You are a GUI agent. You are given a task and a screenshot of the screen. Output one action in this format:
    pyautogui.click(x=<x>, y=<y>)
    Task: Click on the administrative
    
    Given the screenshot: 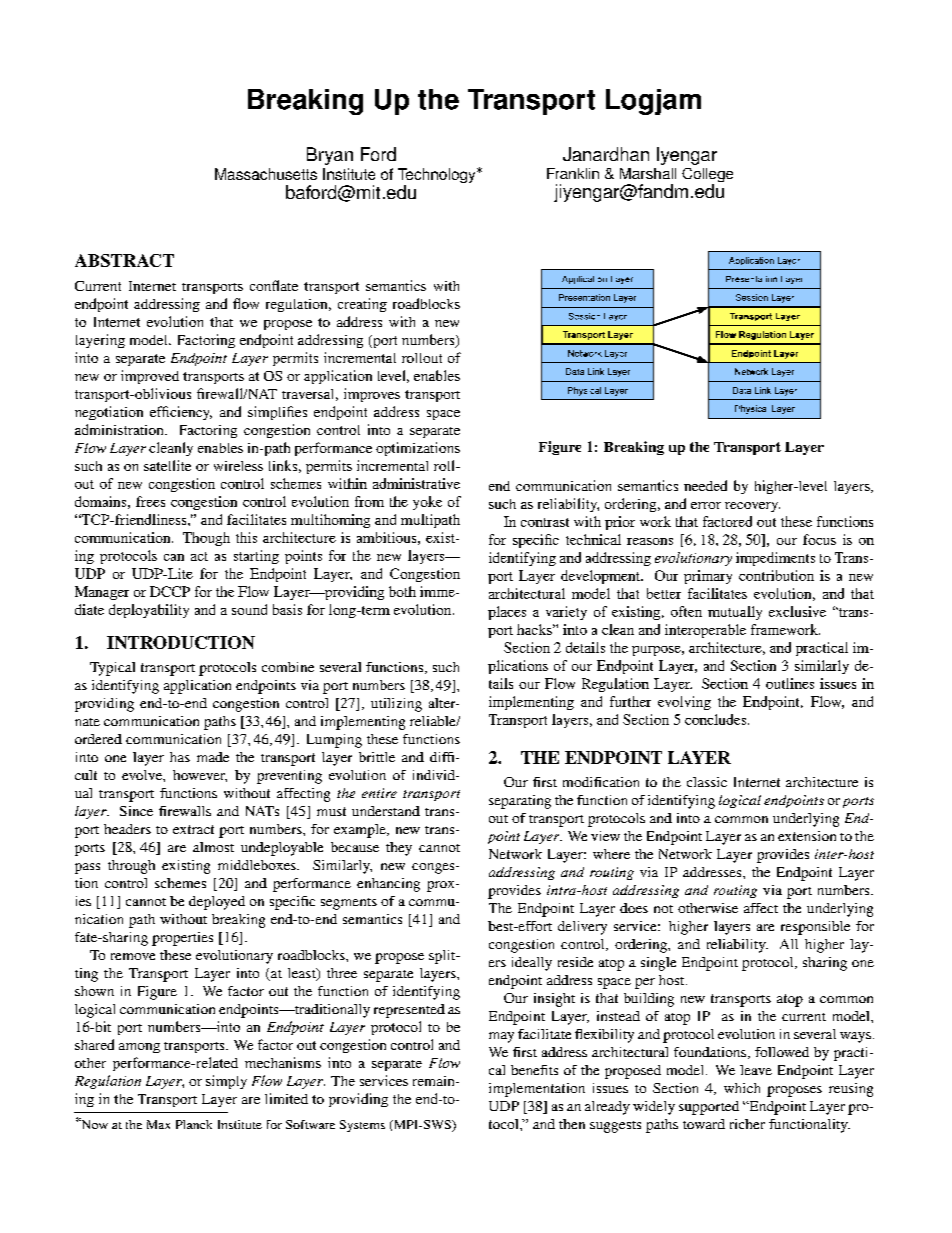 What is the action you would take?
    pyautogui.click(x=416, y=483)
